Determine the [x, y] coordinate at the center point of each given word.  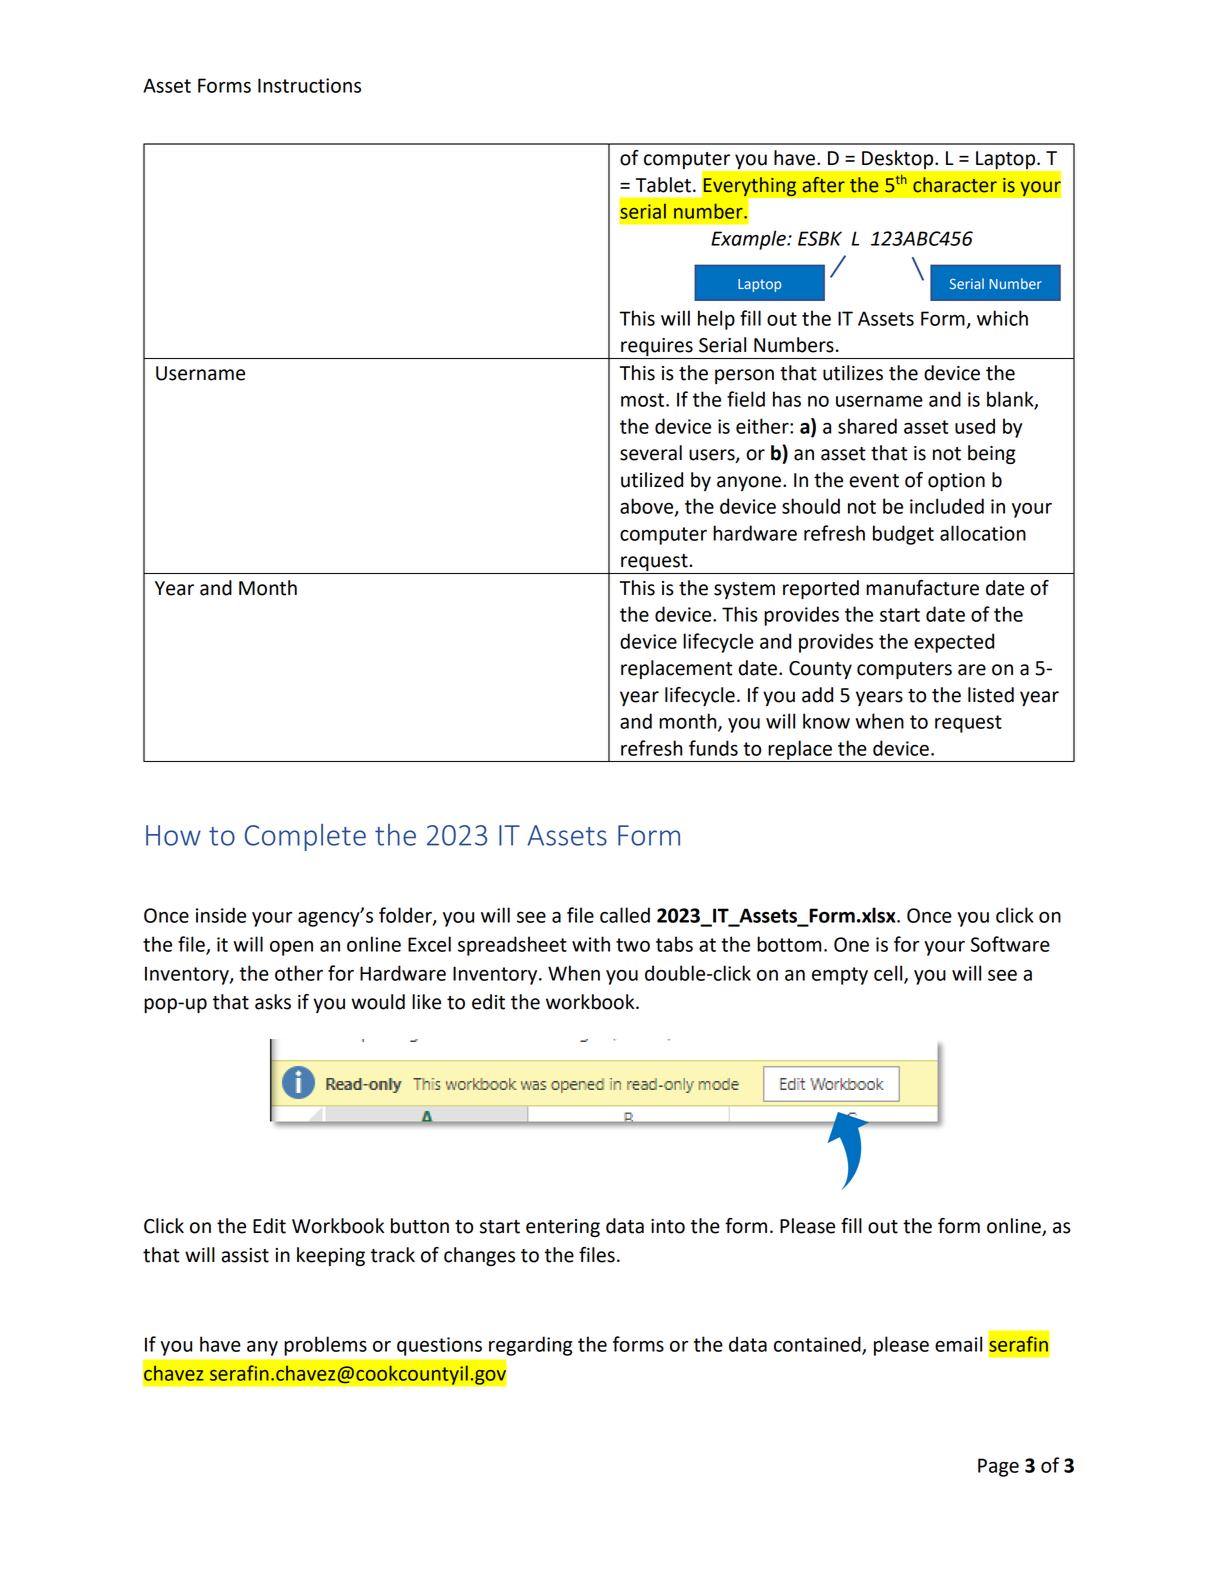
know [826, 721]
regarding [530, 1346]
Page [998, 1467]
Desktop [899, 159]
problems [325, 1346]
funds [713, 748]
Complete [305, 837]
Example [749, 240]
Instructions [309, 85]
